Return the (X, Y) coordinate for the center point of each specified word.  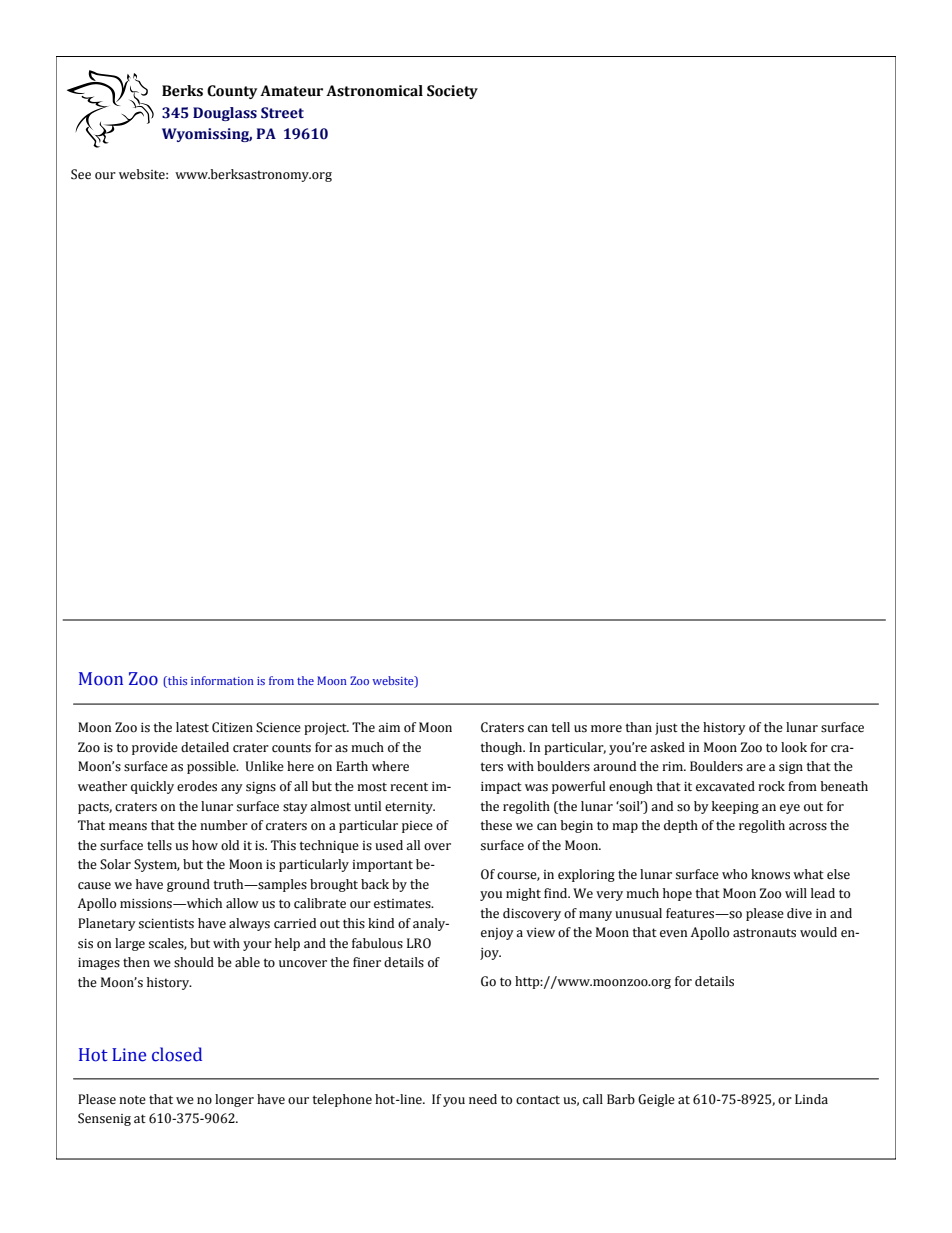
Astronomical (374, 91)
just (666, 729)
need (483, 1099)
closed (177, 1054)
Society (452, 92)
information (222, 680)
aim (389, 727)
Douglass (225, 114)
